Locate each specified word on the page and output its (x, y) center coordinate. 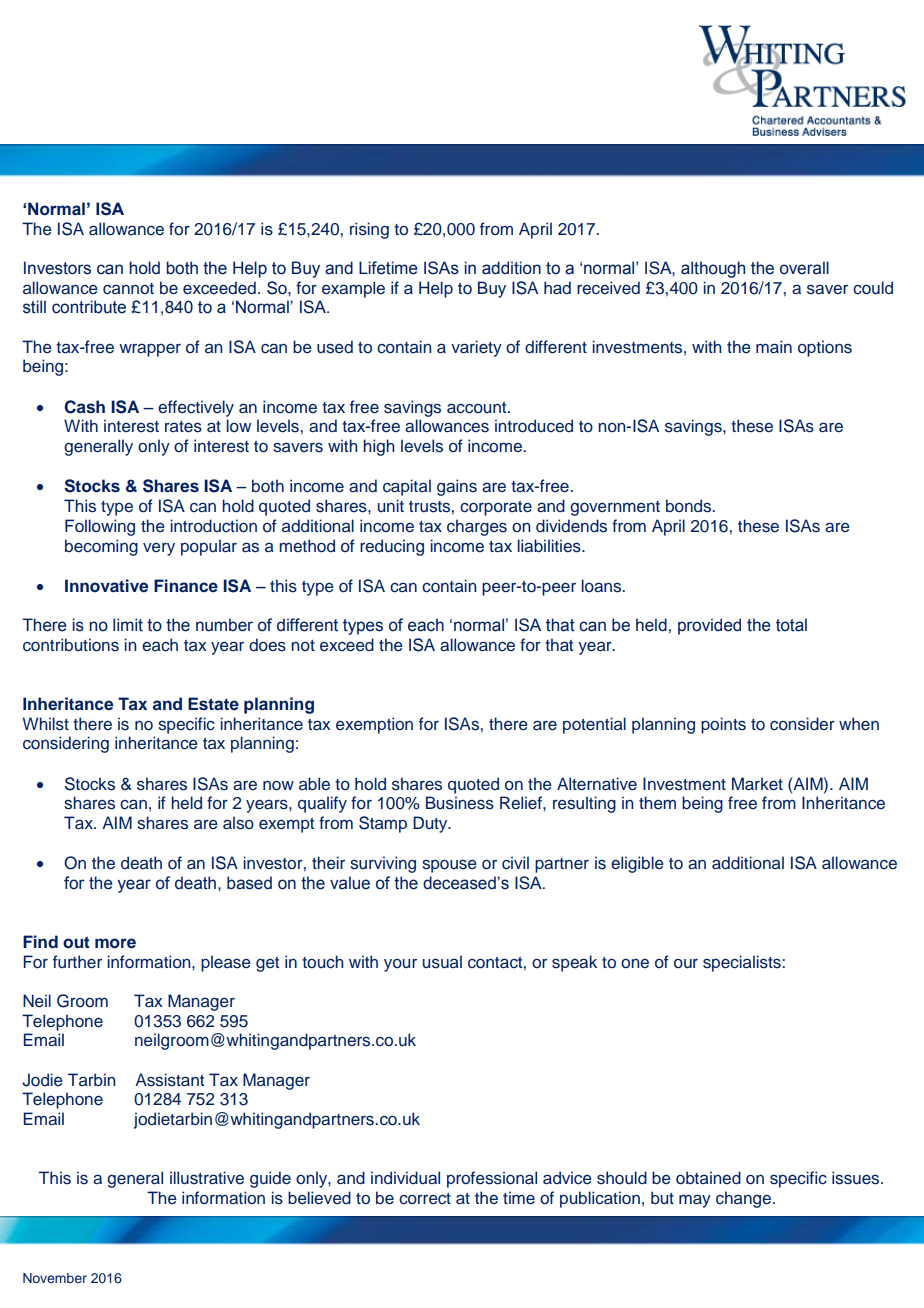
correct (425, 1199)
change (745, 1199)
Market (757, 784)
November (55, 1278)
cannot (128, 289)
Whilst (46, 724)
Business (460, 803)
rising (369, 230)
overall (804, 268)
